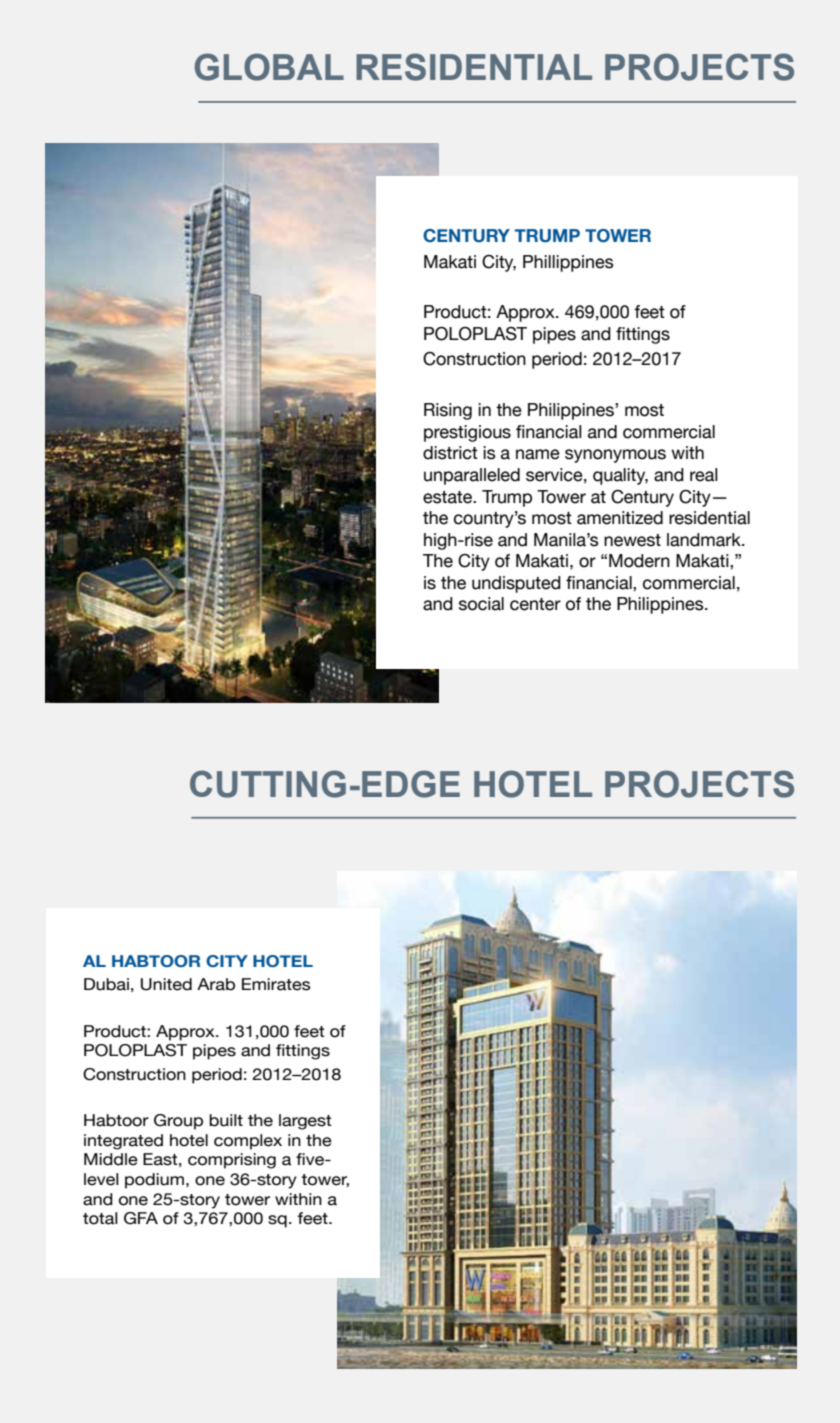 The height and width of the screenshot is (1423, 840). I want to click on social, so click(481, 604).
